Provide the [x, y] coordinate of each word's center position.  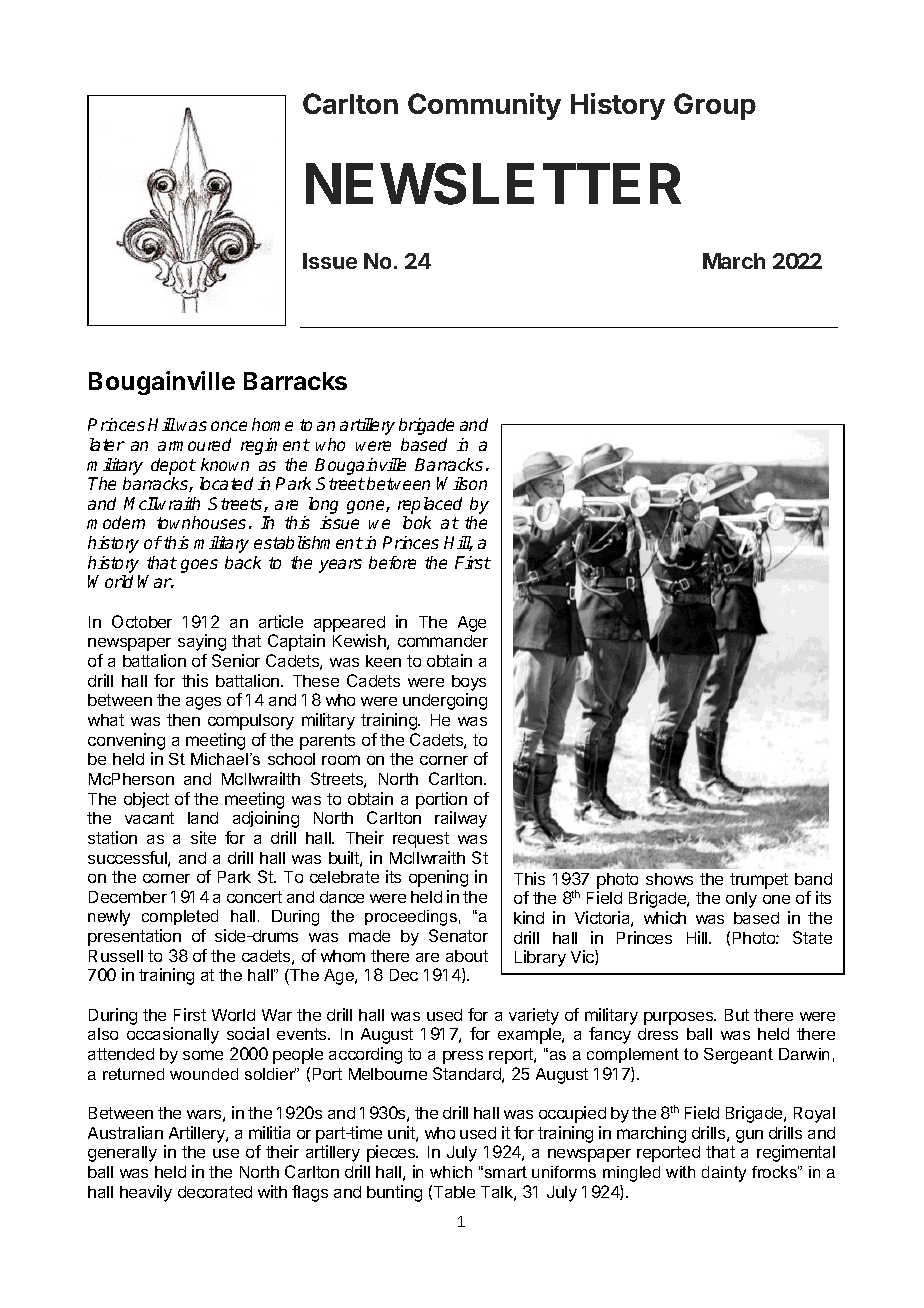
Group [715, 106]
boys [469, 683]
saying [202, 642]
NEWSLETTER [493, 184]
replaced [430, 505]
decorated [215, 1192]
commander [443, 641]
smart [506, 1172]
